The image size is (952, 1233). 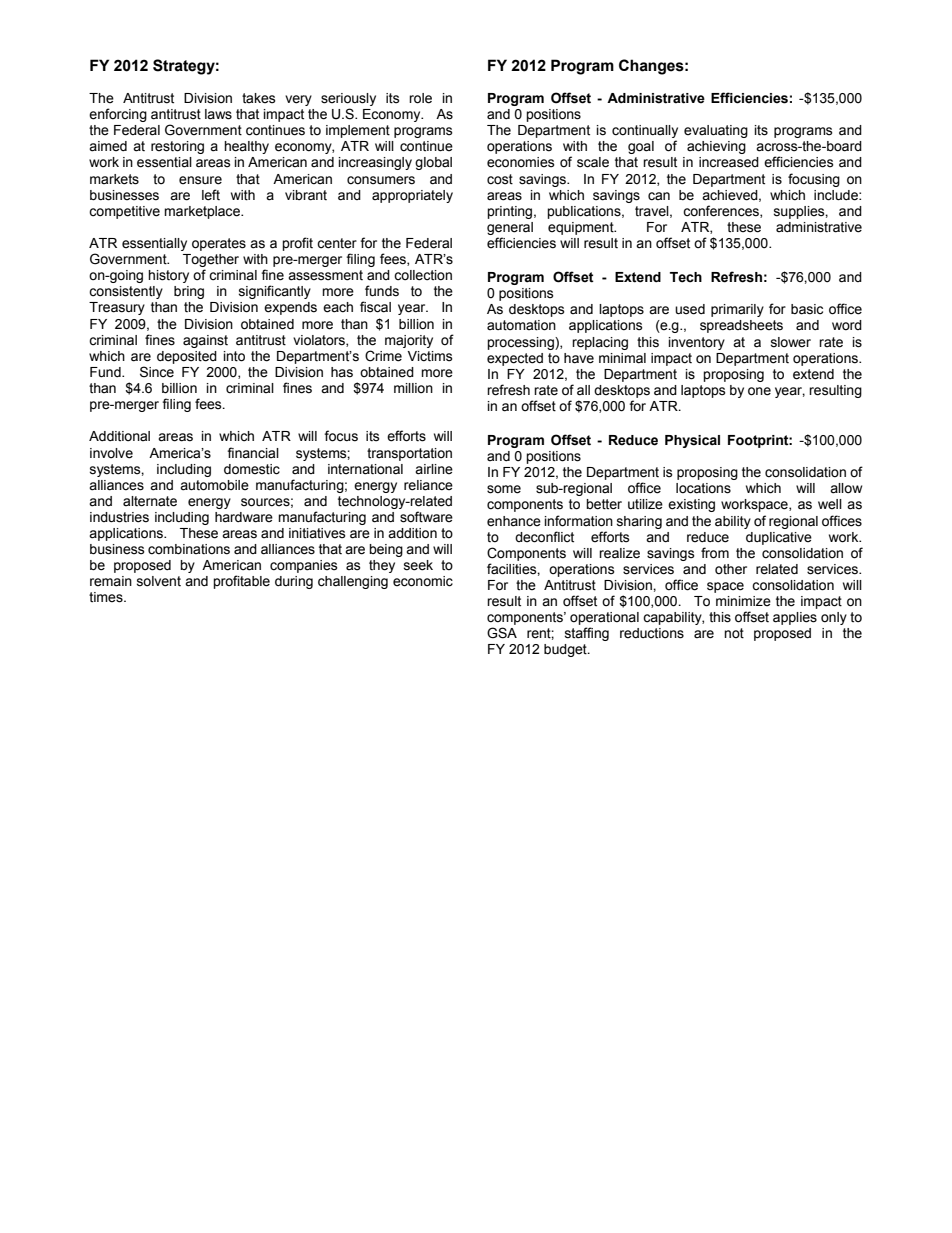 I want to click on role, so click(x=420, y=98).
